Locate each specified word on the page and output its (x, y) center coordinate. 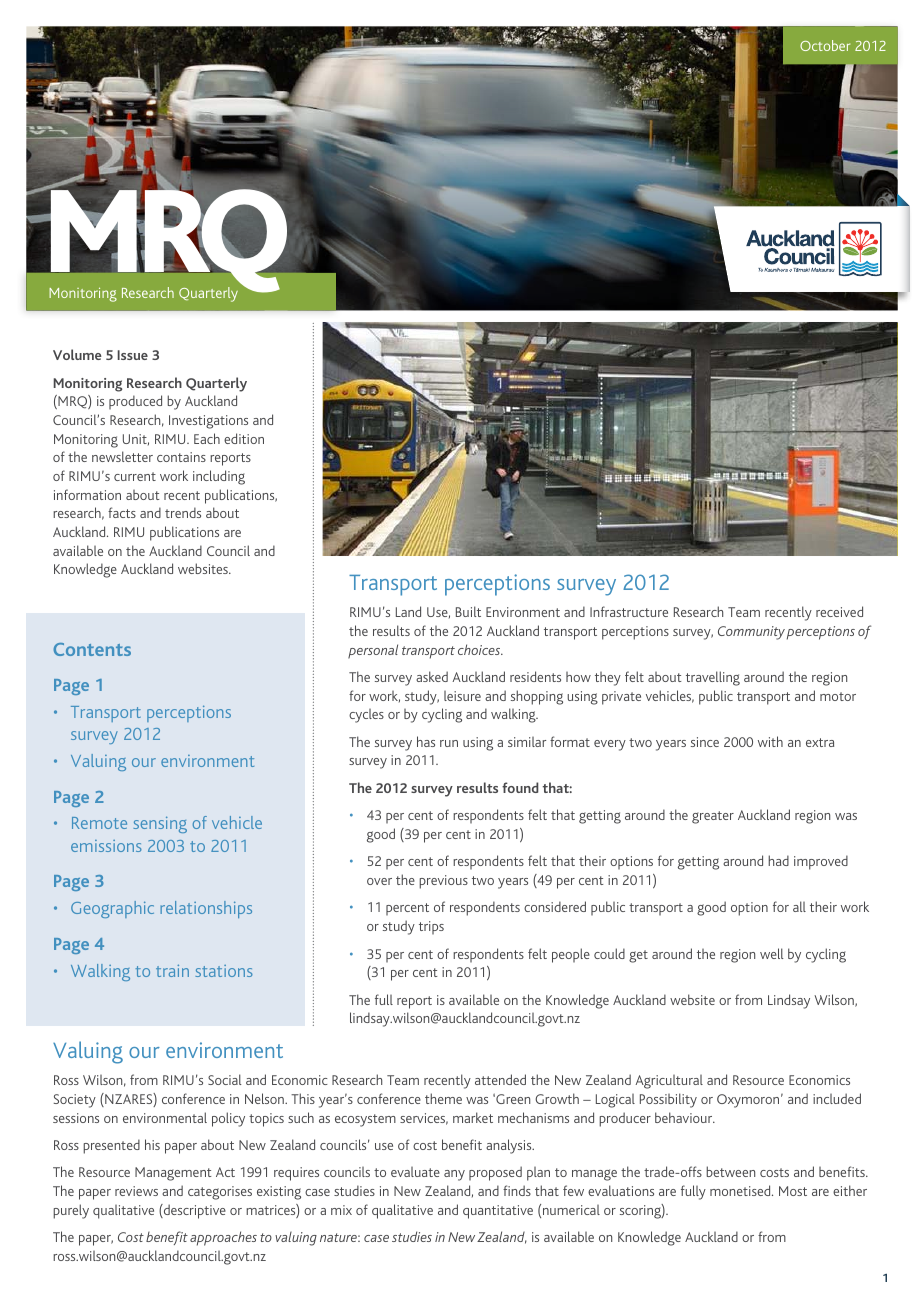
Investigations (208, 422)
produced (135, 402)
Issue (132, 355)
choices (480, 649)
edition (244, 438)
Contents (92, 649)
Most (793, 1191)
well (772, 953)
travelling (713, 678)
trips (431, 928)
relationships (206, 909)
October (825, 45)
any (454, 1175)
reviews (136, 1191)
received (839, 611)
